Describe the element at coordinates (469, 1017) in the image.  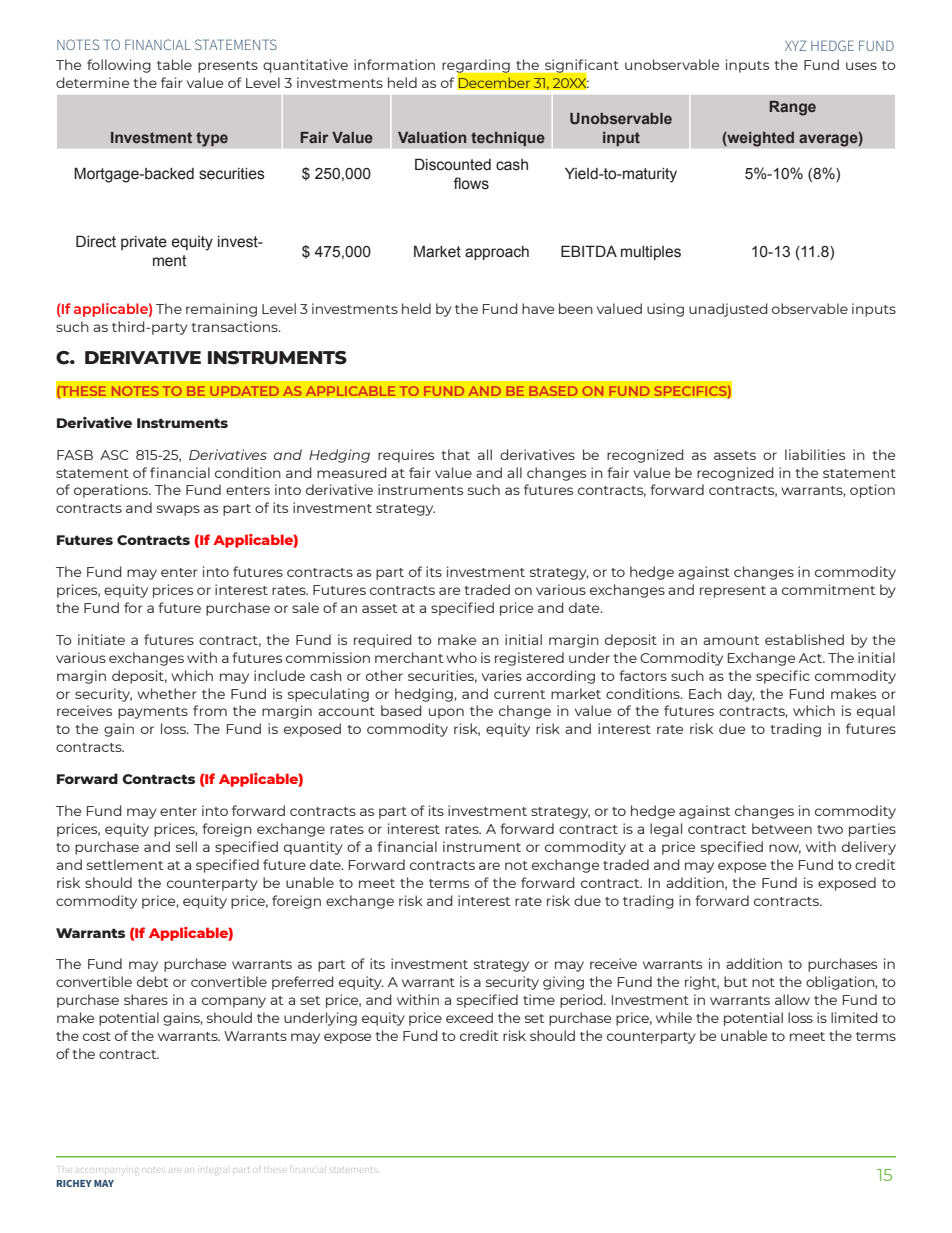
I see `exceed` at that location.
